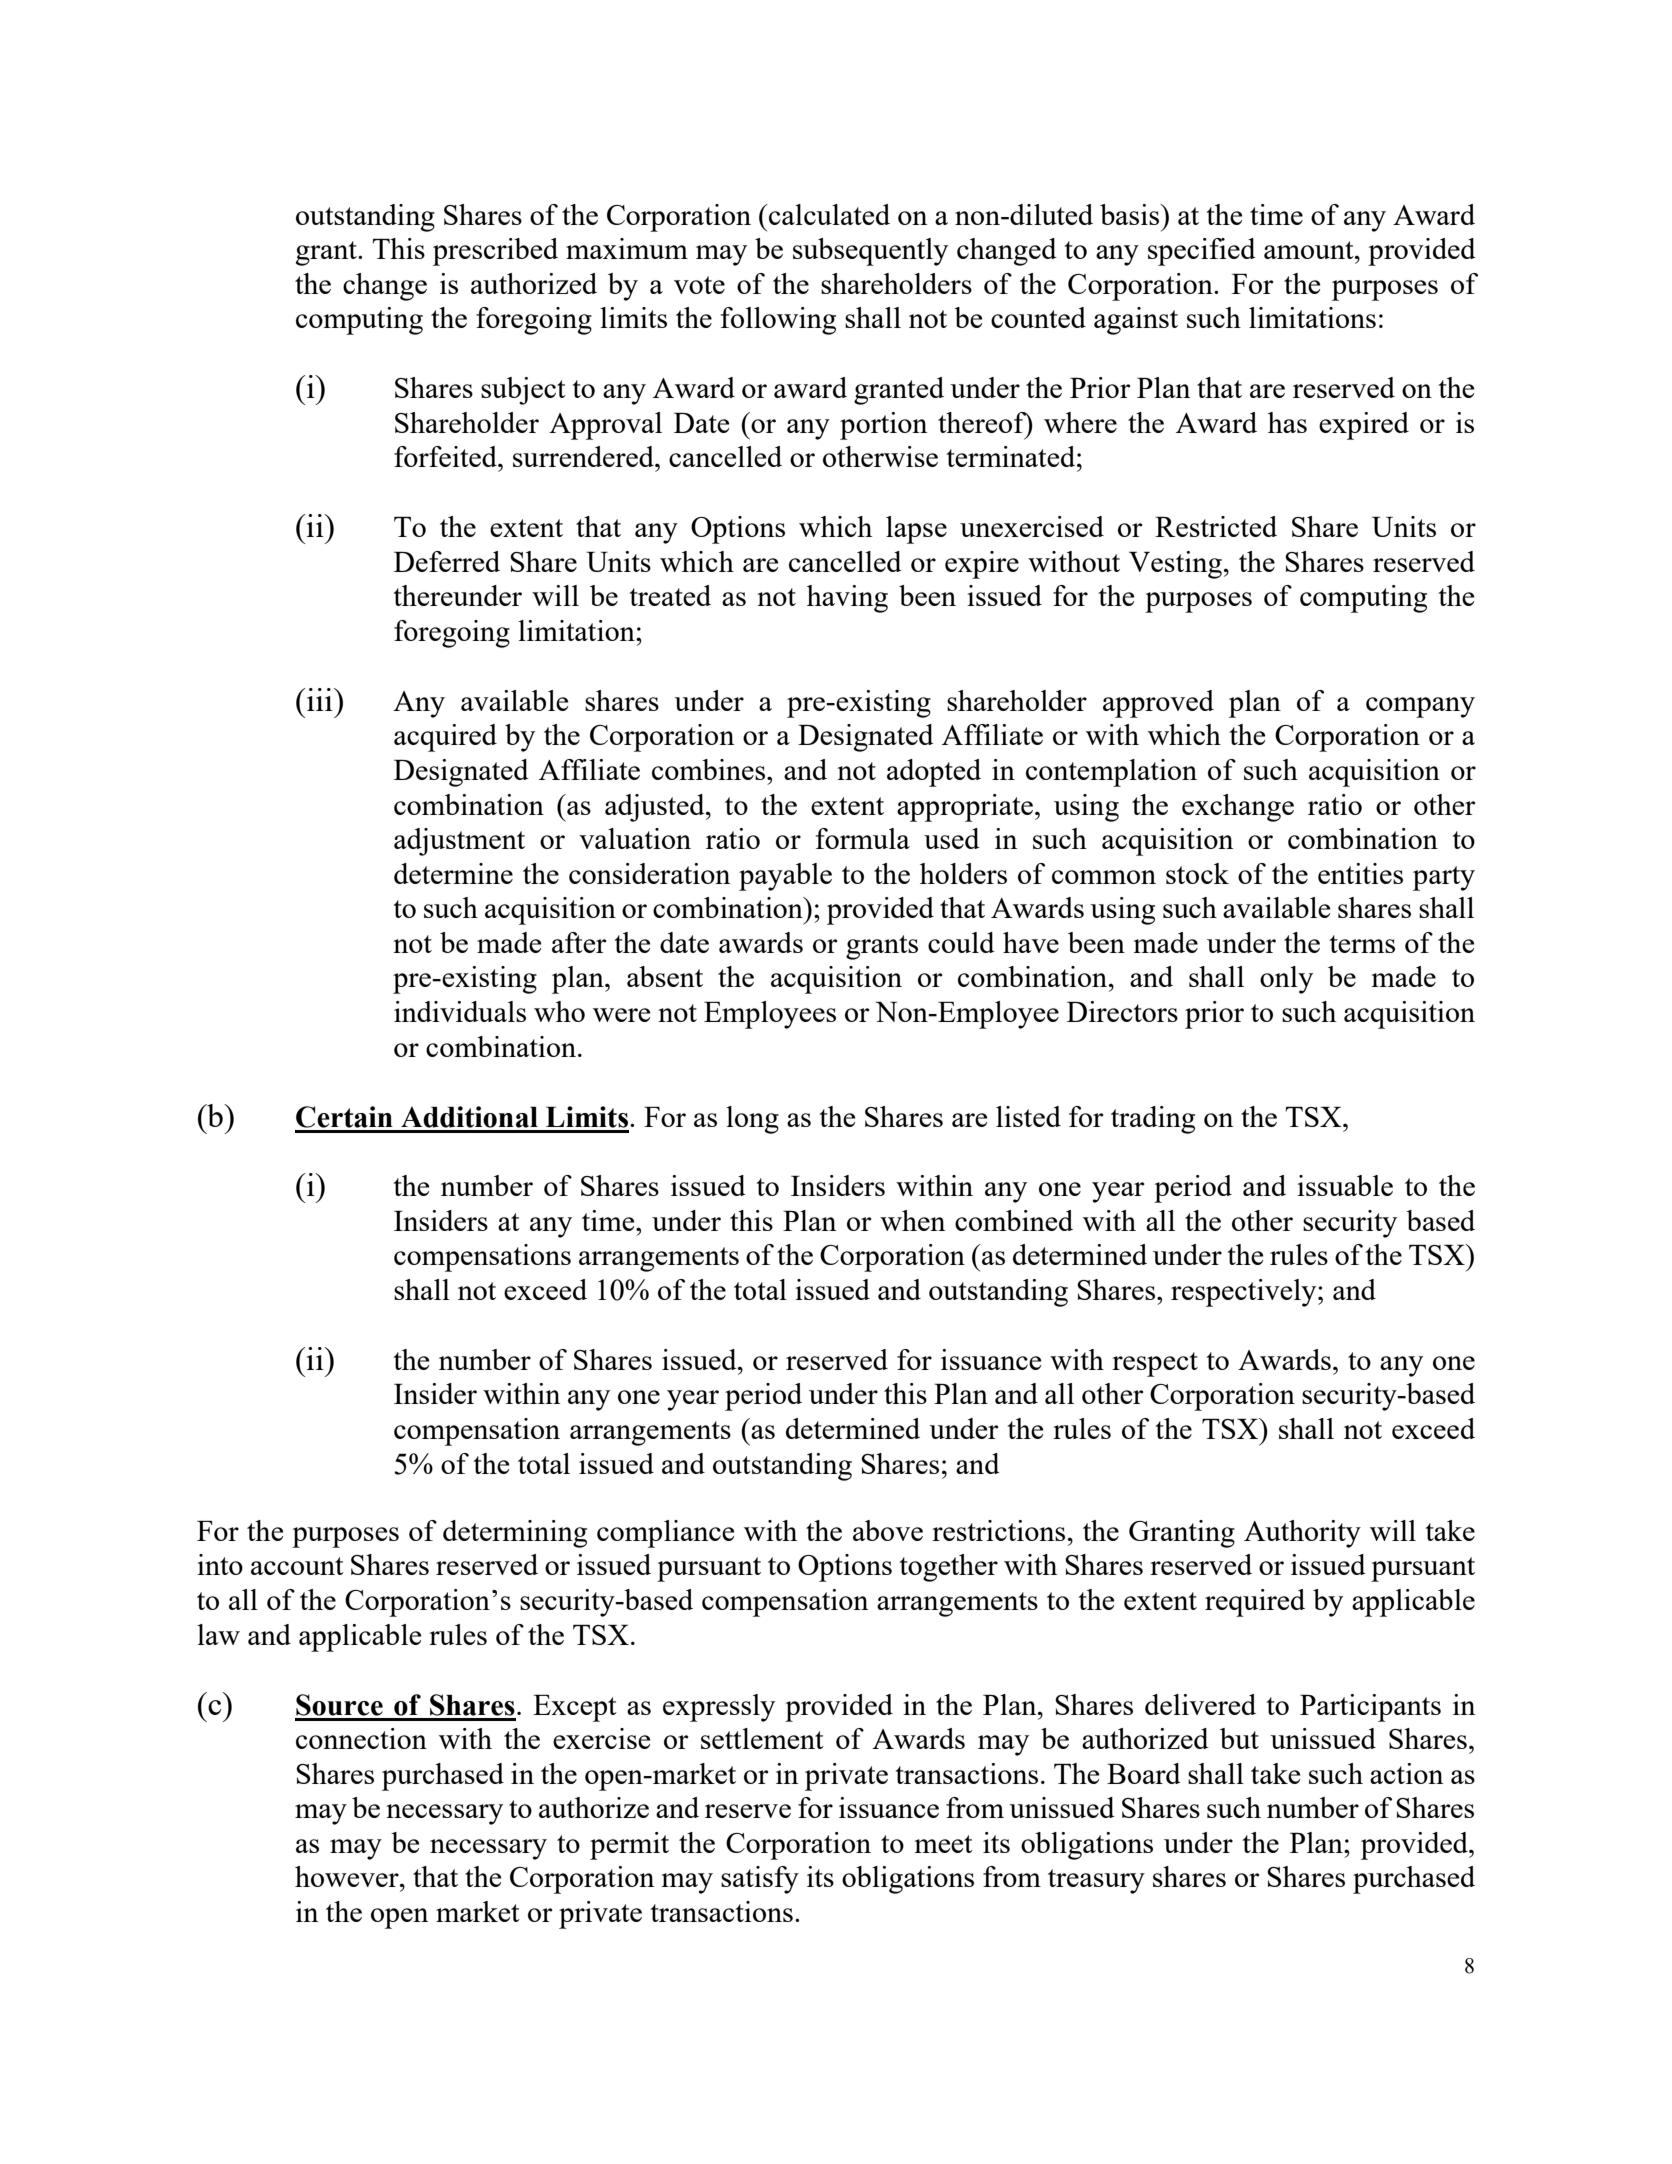 The height and width of the screenshot is (2164, 1672). I want to click on long, so click(752, 1120).
